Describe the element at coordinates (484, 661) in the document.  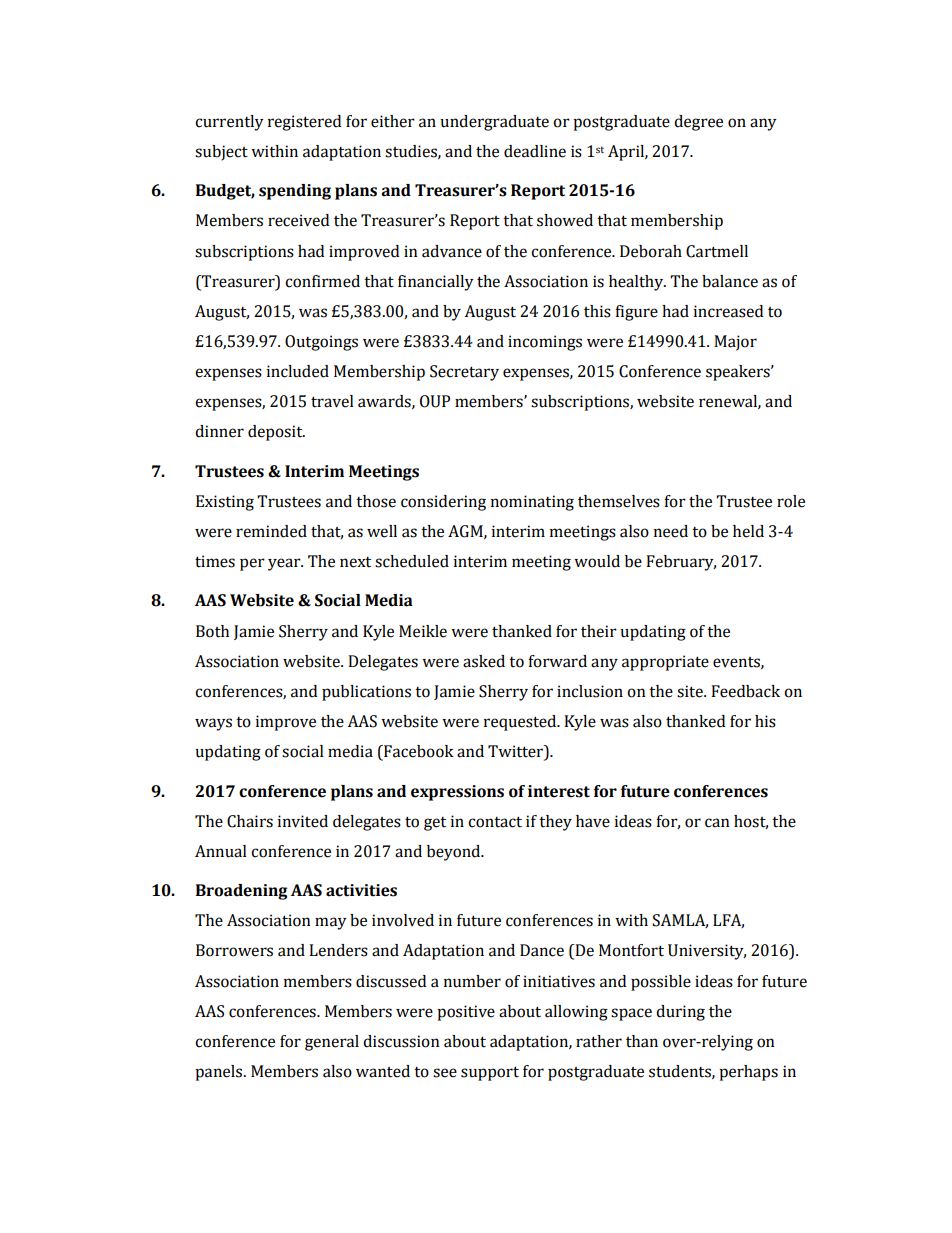
I see `asked` at that location.
